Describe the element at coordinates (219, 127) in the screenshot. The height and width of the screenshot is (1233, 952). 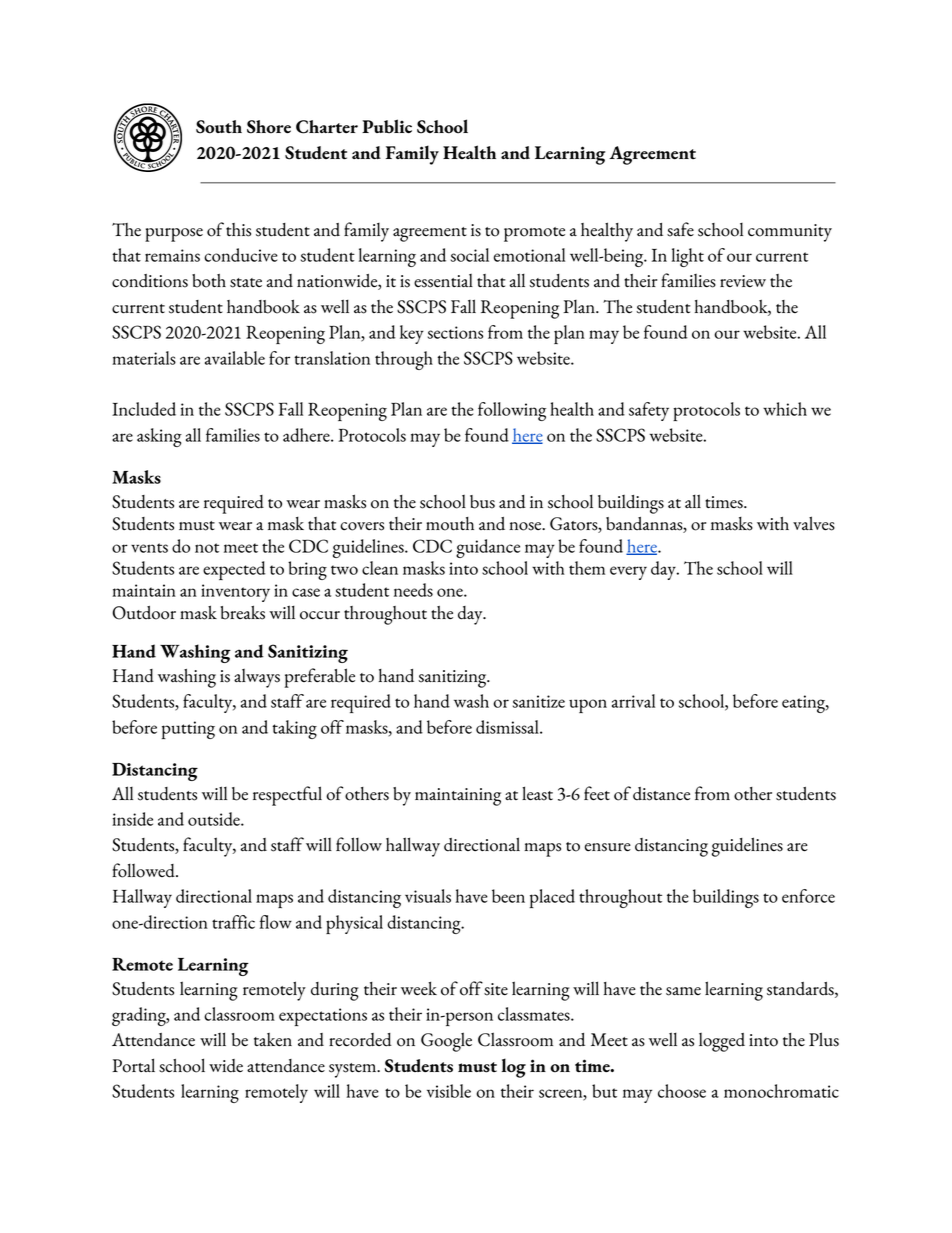
I see `South` at that location.
